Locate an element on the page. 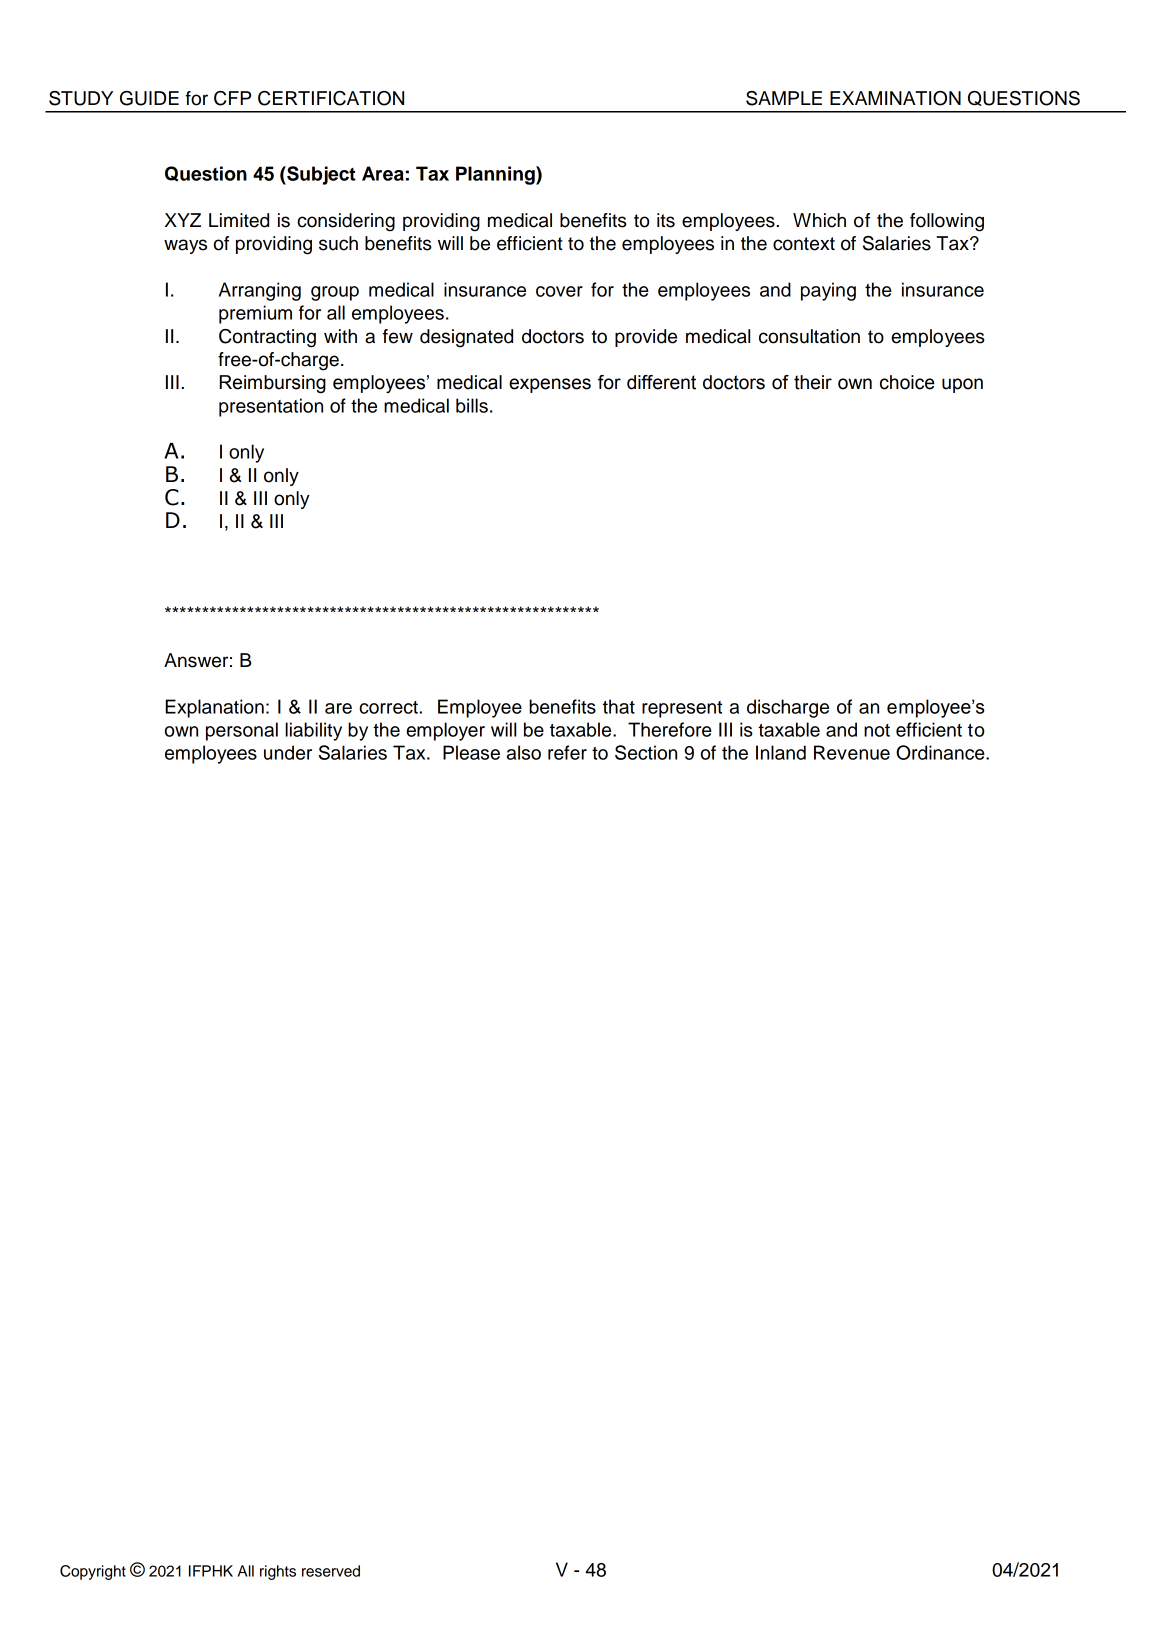 The height and width of the image is (1625, 1149). not is located at coordinates (877, 730).
